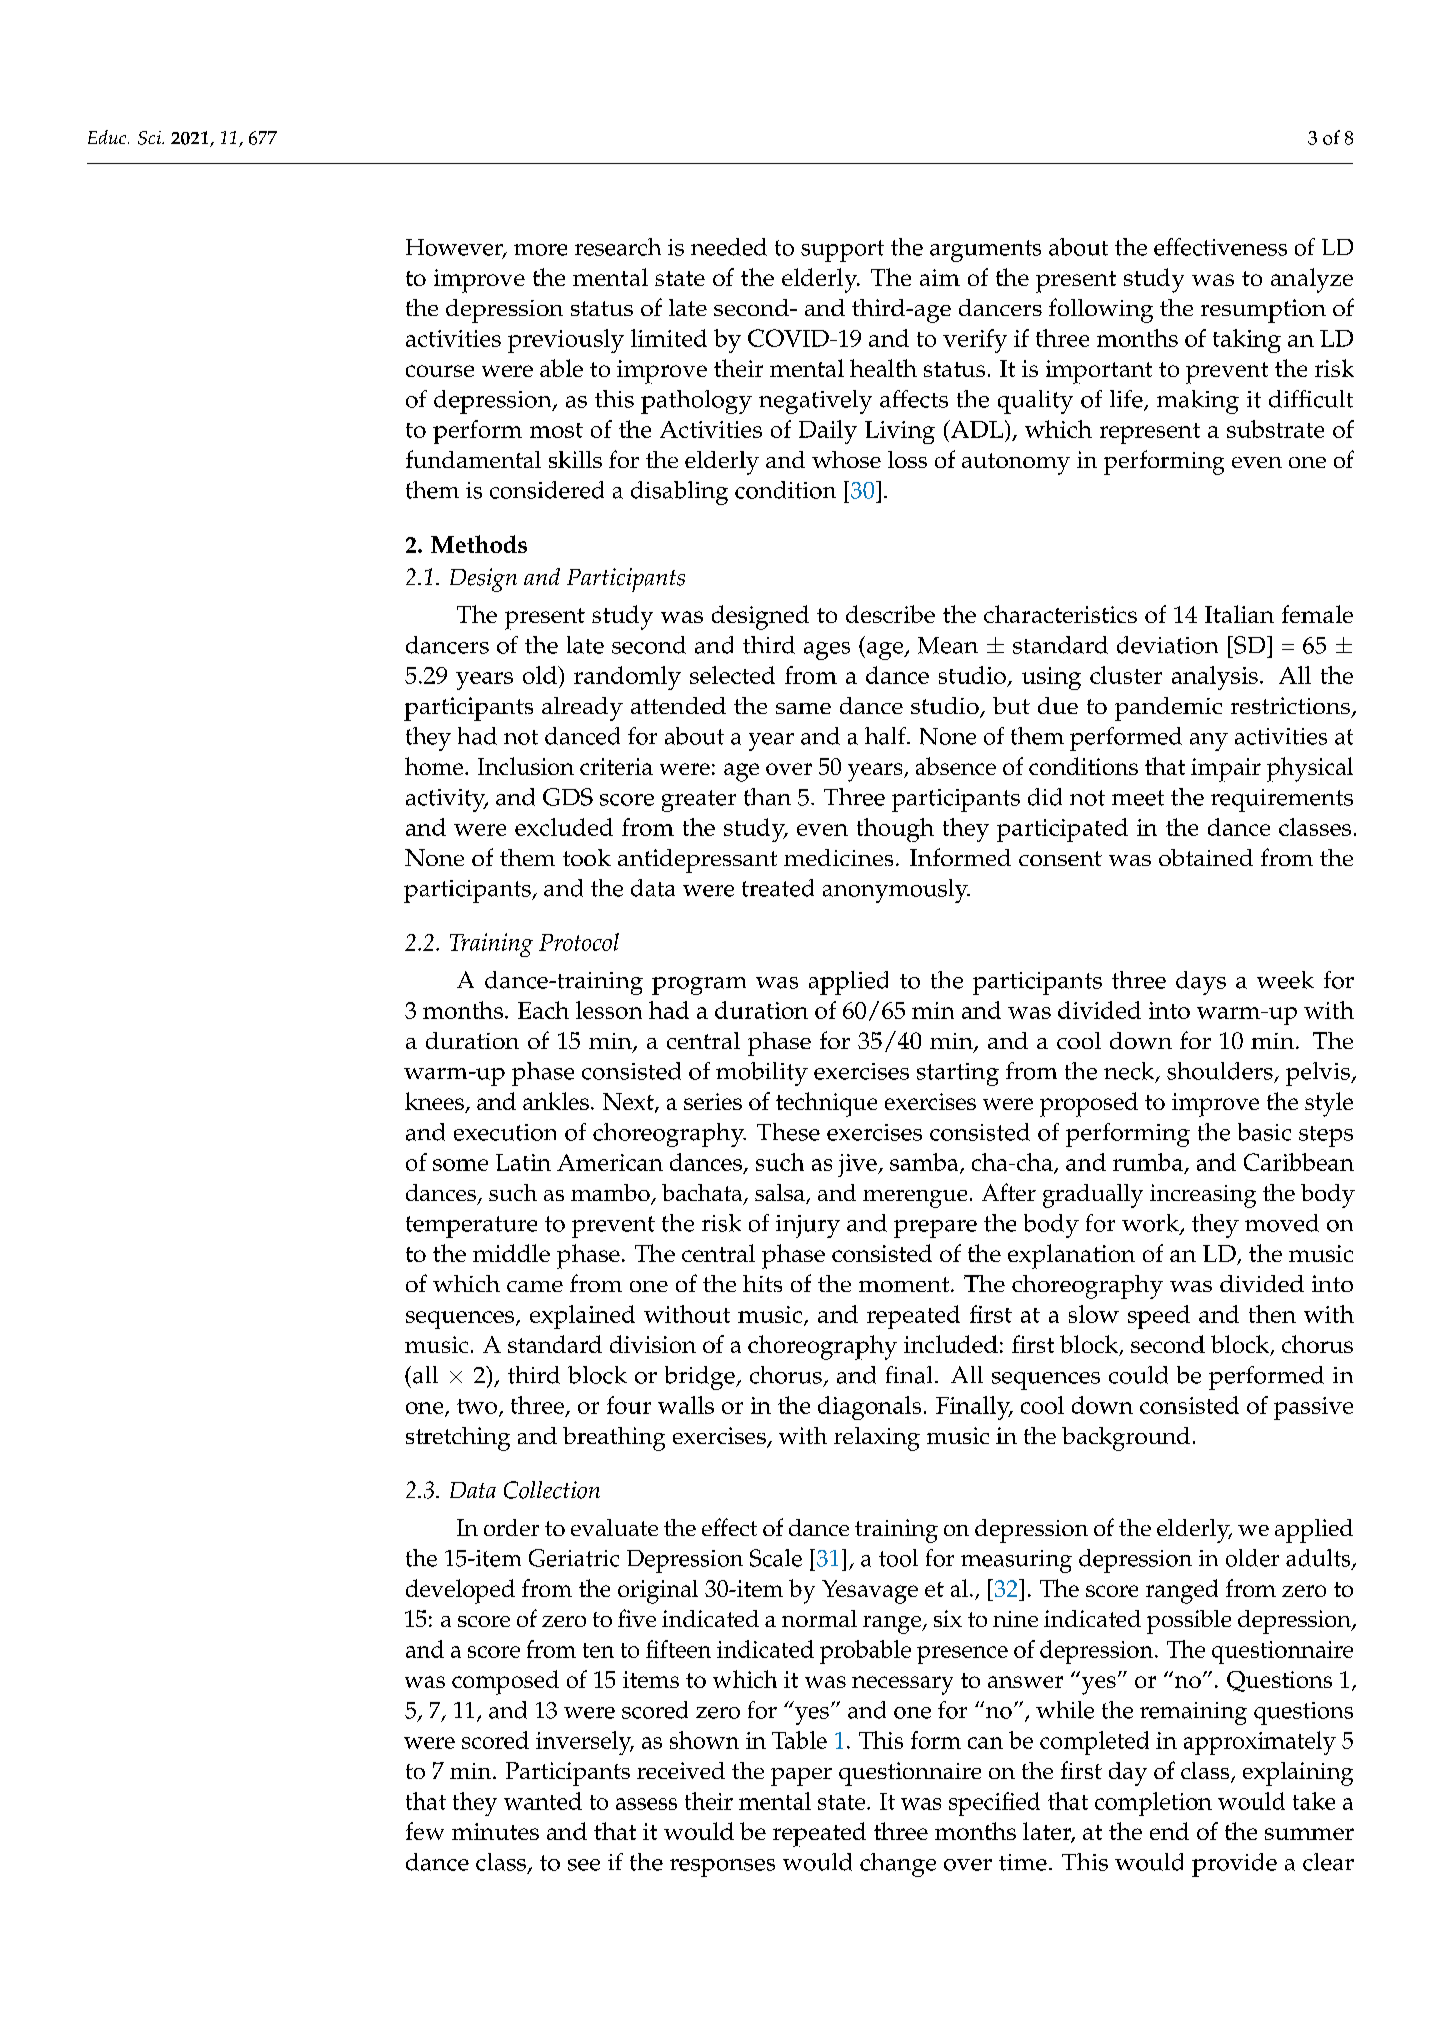 Image resolution: width=1441 pixels, height=2038 pixels. What do you see at coordinates (699, 986) in the document?
I see `program` at bounding box center [699, 986].
